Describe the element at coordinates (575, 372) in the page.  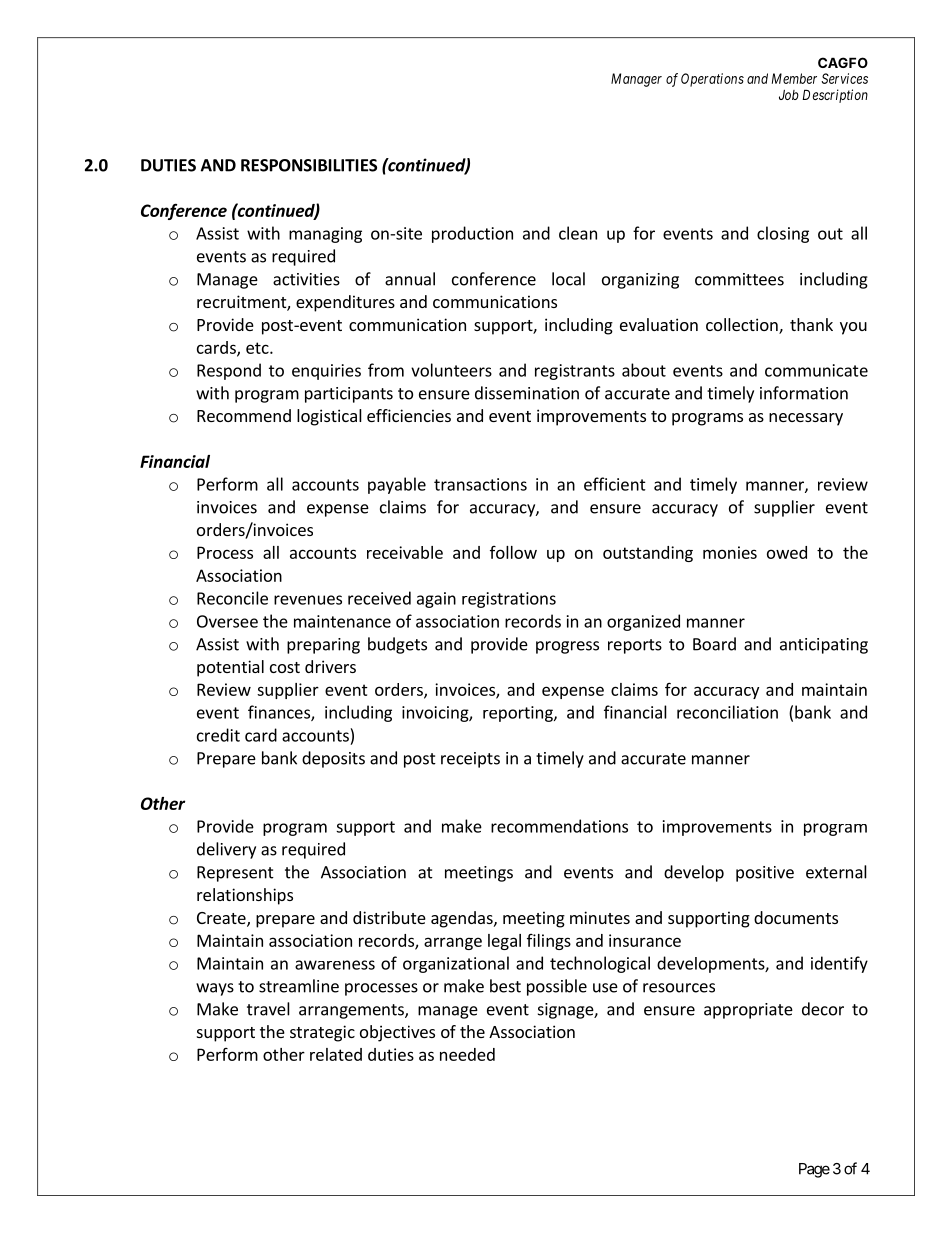
I see `registrants` at that location.
